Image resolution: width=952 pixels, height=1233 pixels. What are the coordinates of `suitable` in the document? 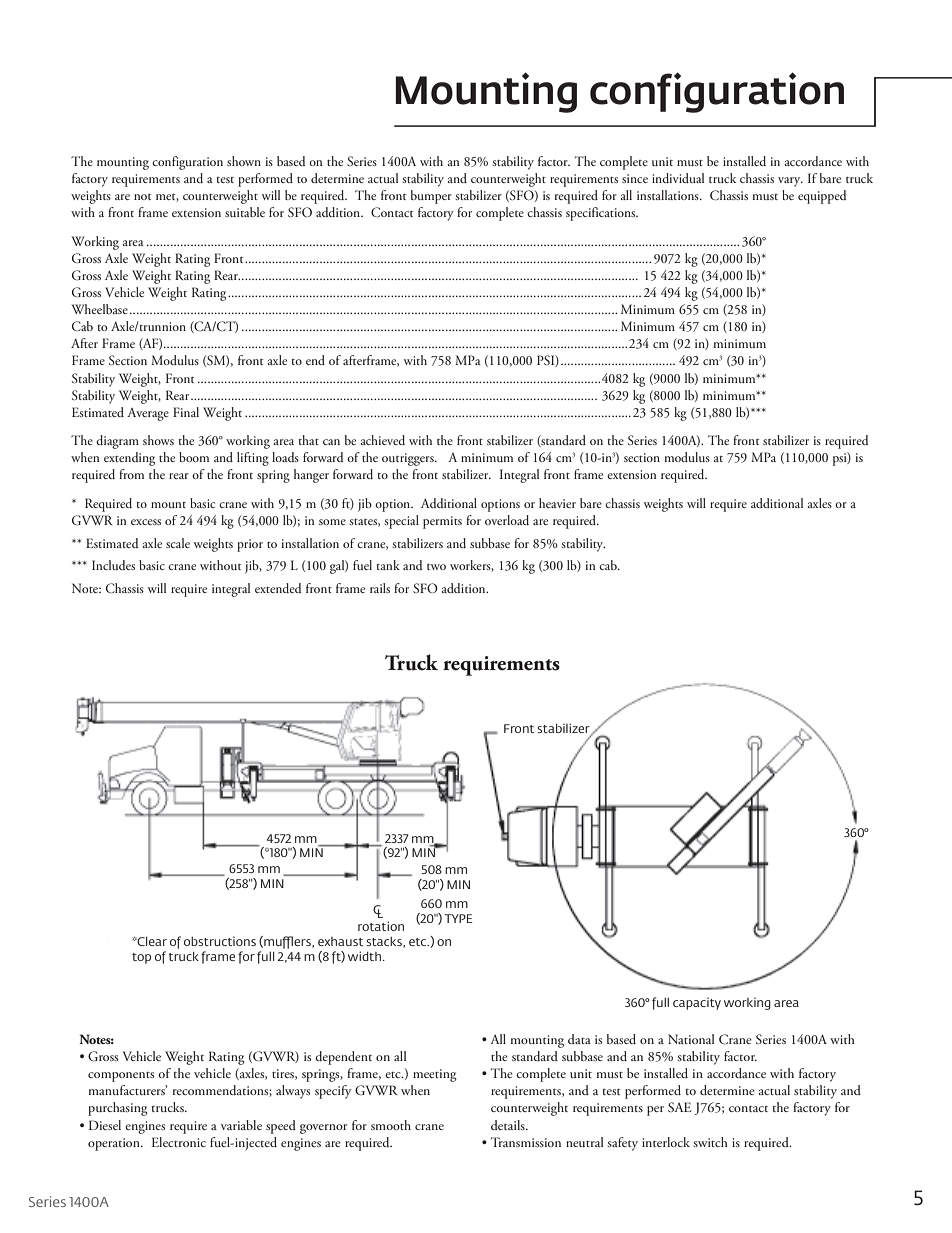 It's located at (245, 212).
